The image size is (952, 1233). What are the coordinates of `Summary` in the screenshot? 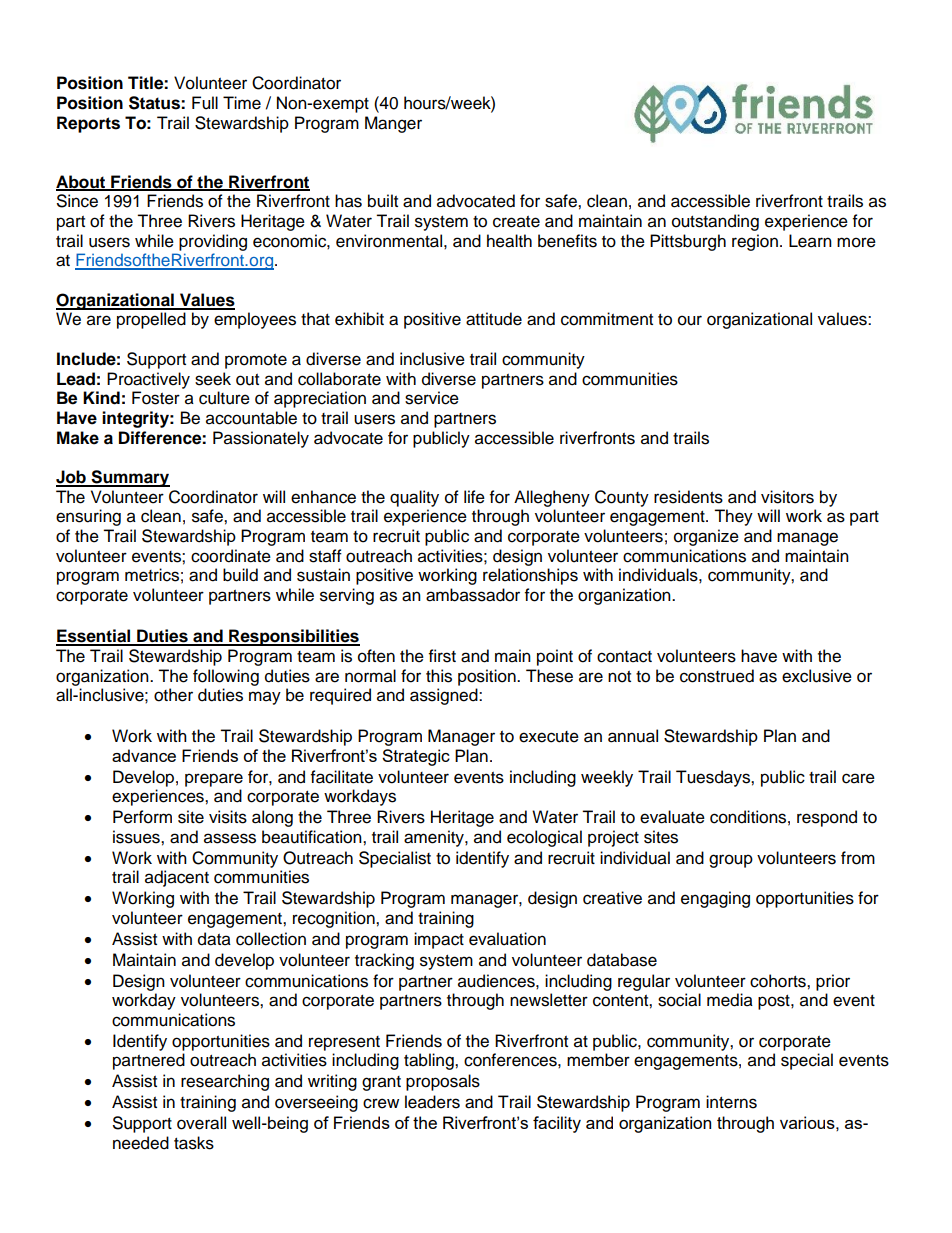 It's located at (129, 478).
